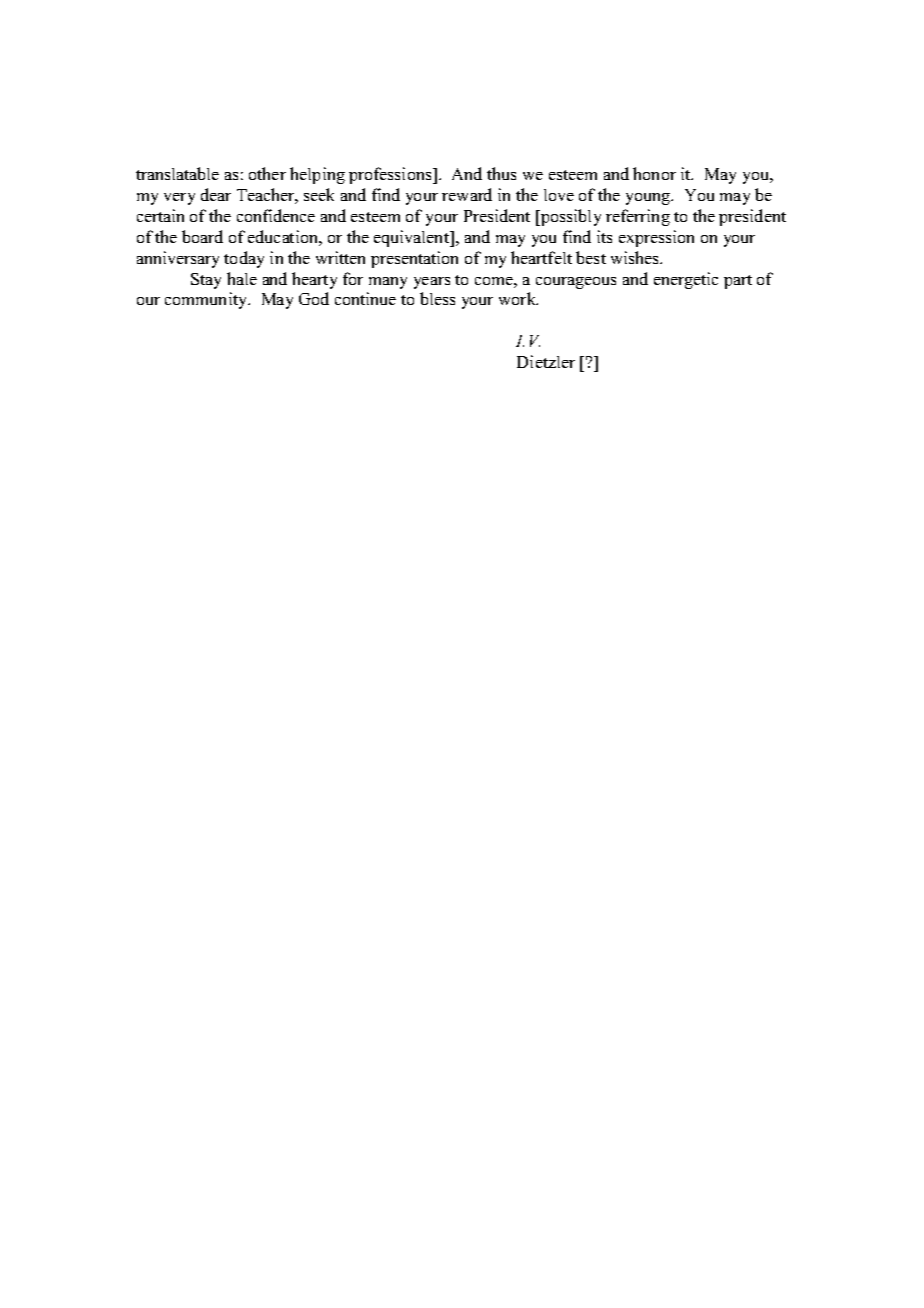  What do you see at coordinates (244, 259) in the screenshot?
I see `today` at bounding box center [244, 259].
